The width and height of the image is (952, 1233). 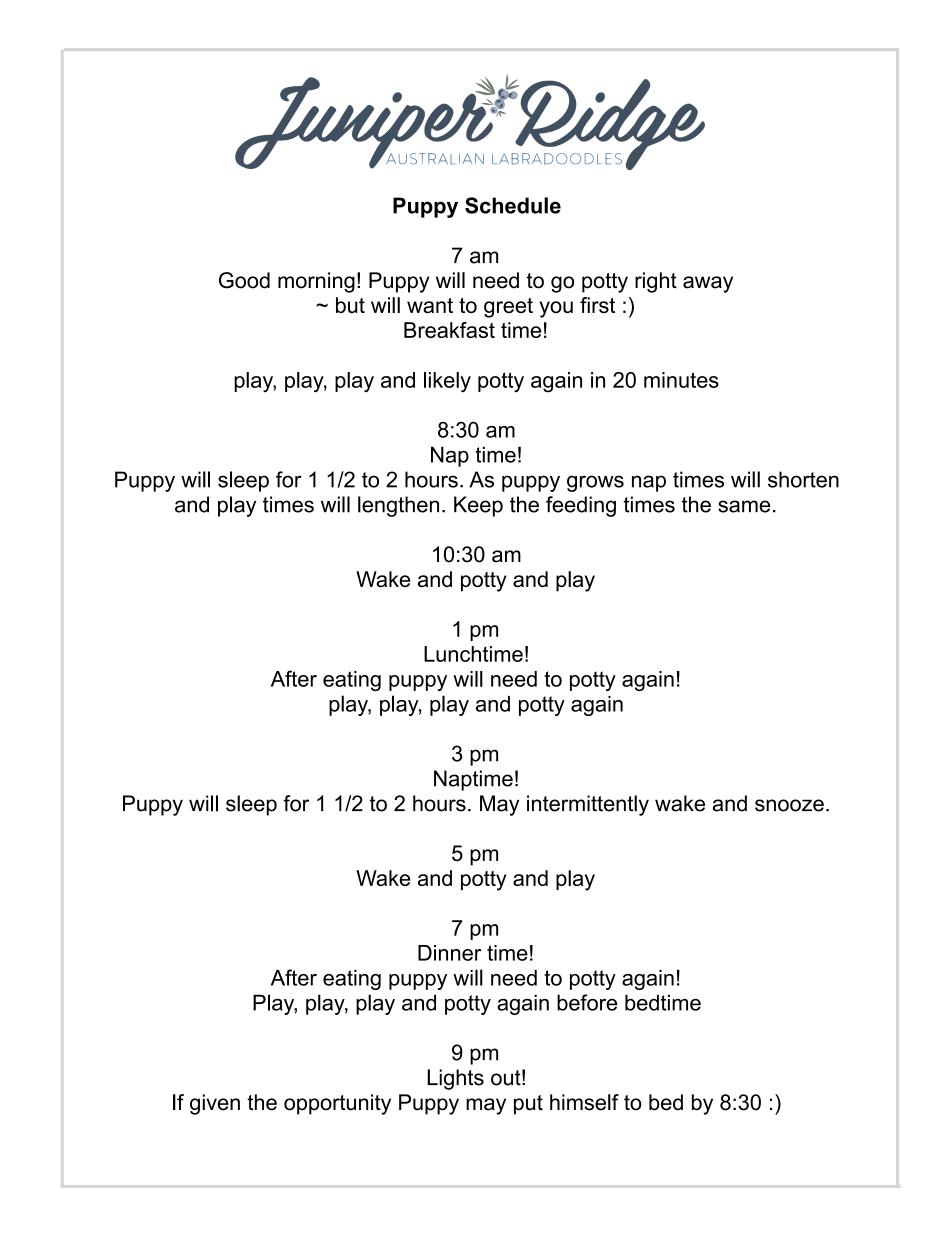 What do you see at coordinates (588, 805) in the image?
I see `intermittently` at bounding box center [588, 805].
